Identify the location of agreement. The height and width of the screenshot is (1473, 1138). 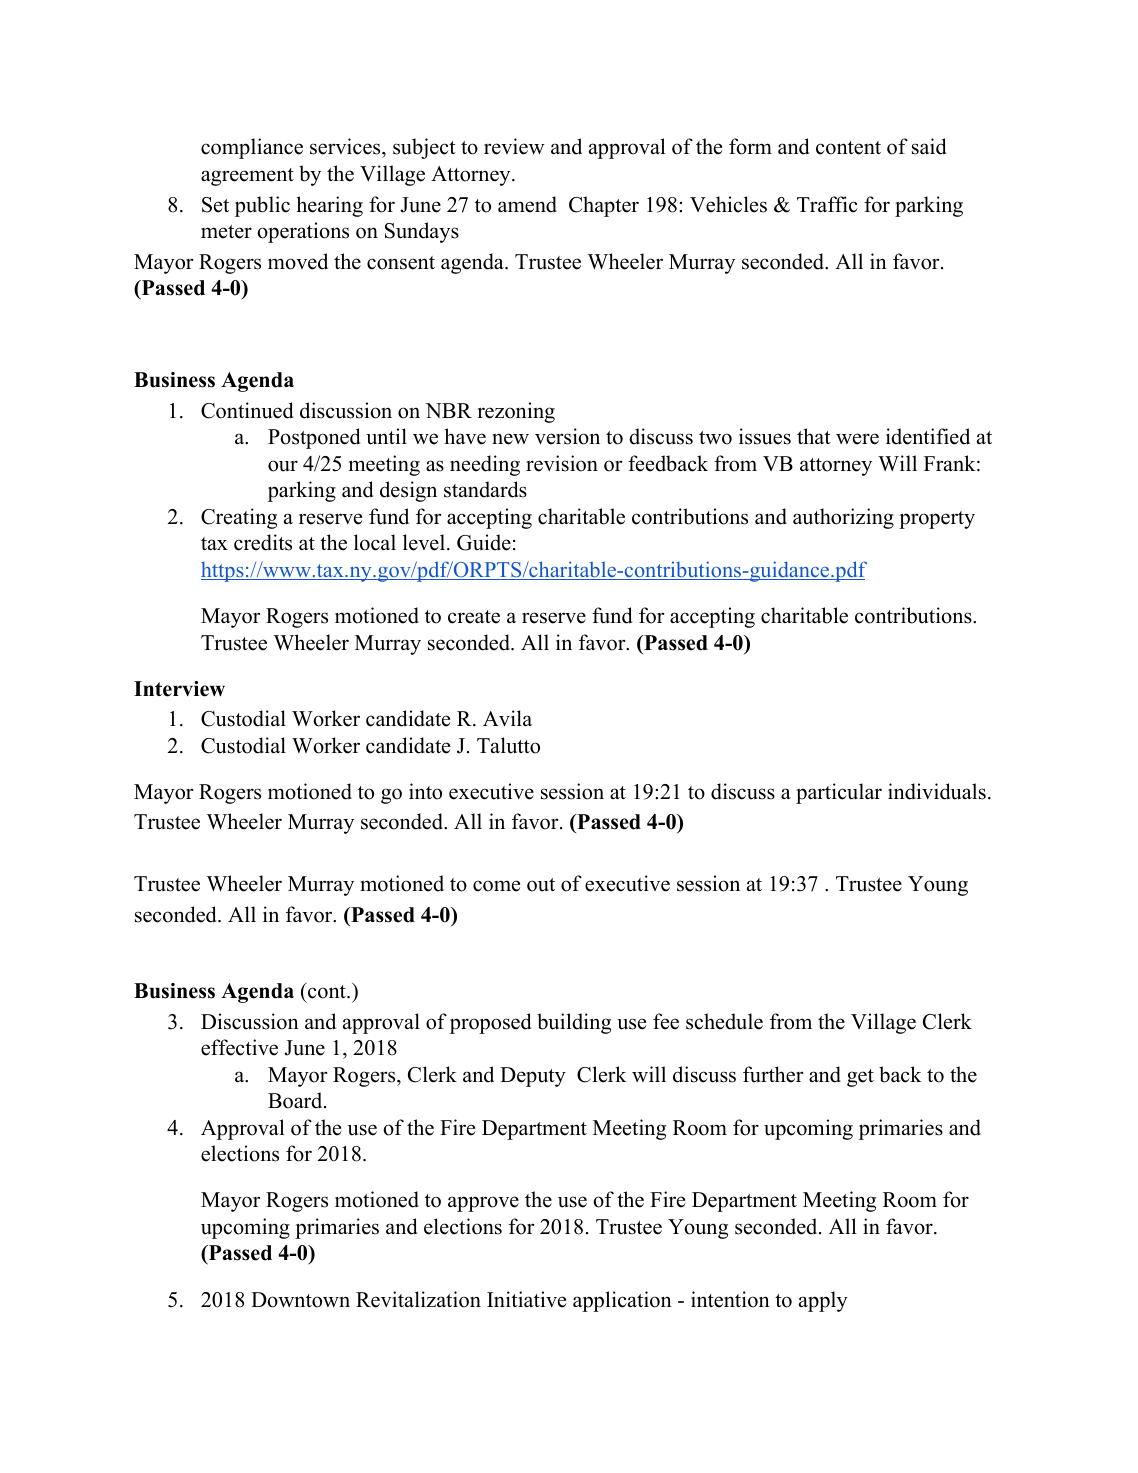
(247, 177).
